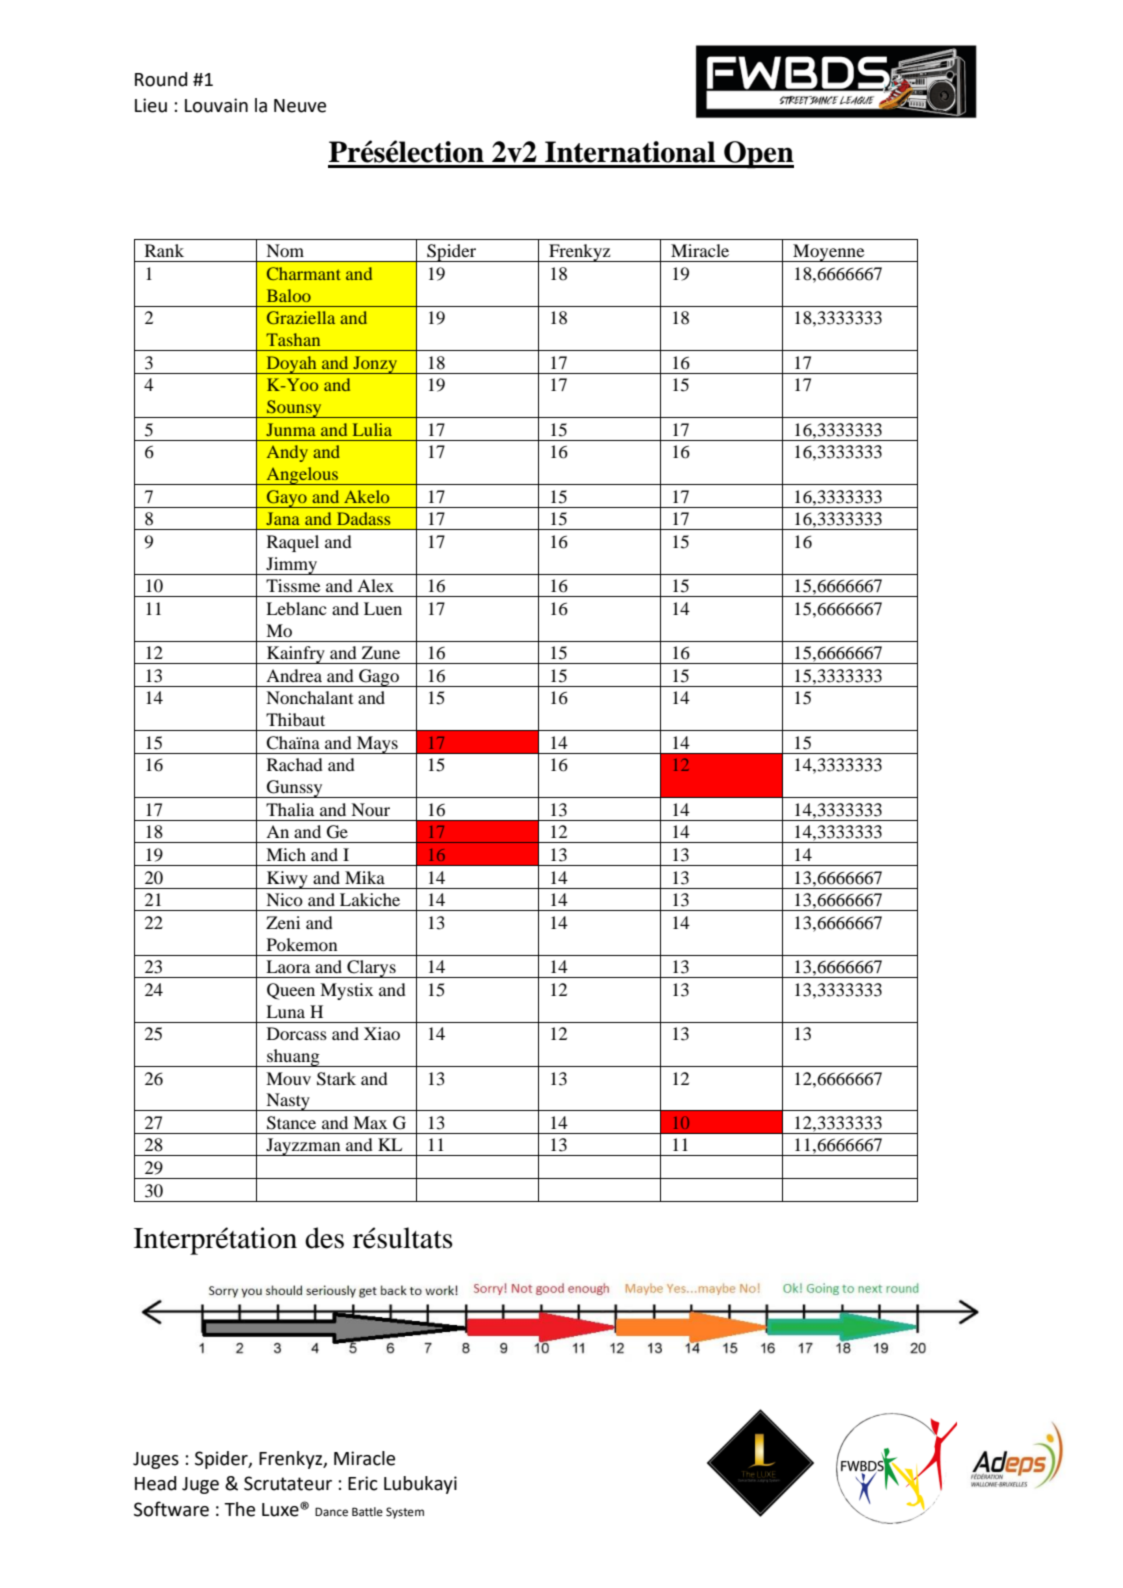 Image resolution: width=1123 pixels, height=1588 pixels. What do you see at coordinates (239, 1509) in the document?
I see `The` at bounding box center [239, 1509].
